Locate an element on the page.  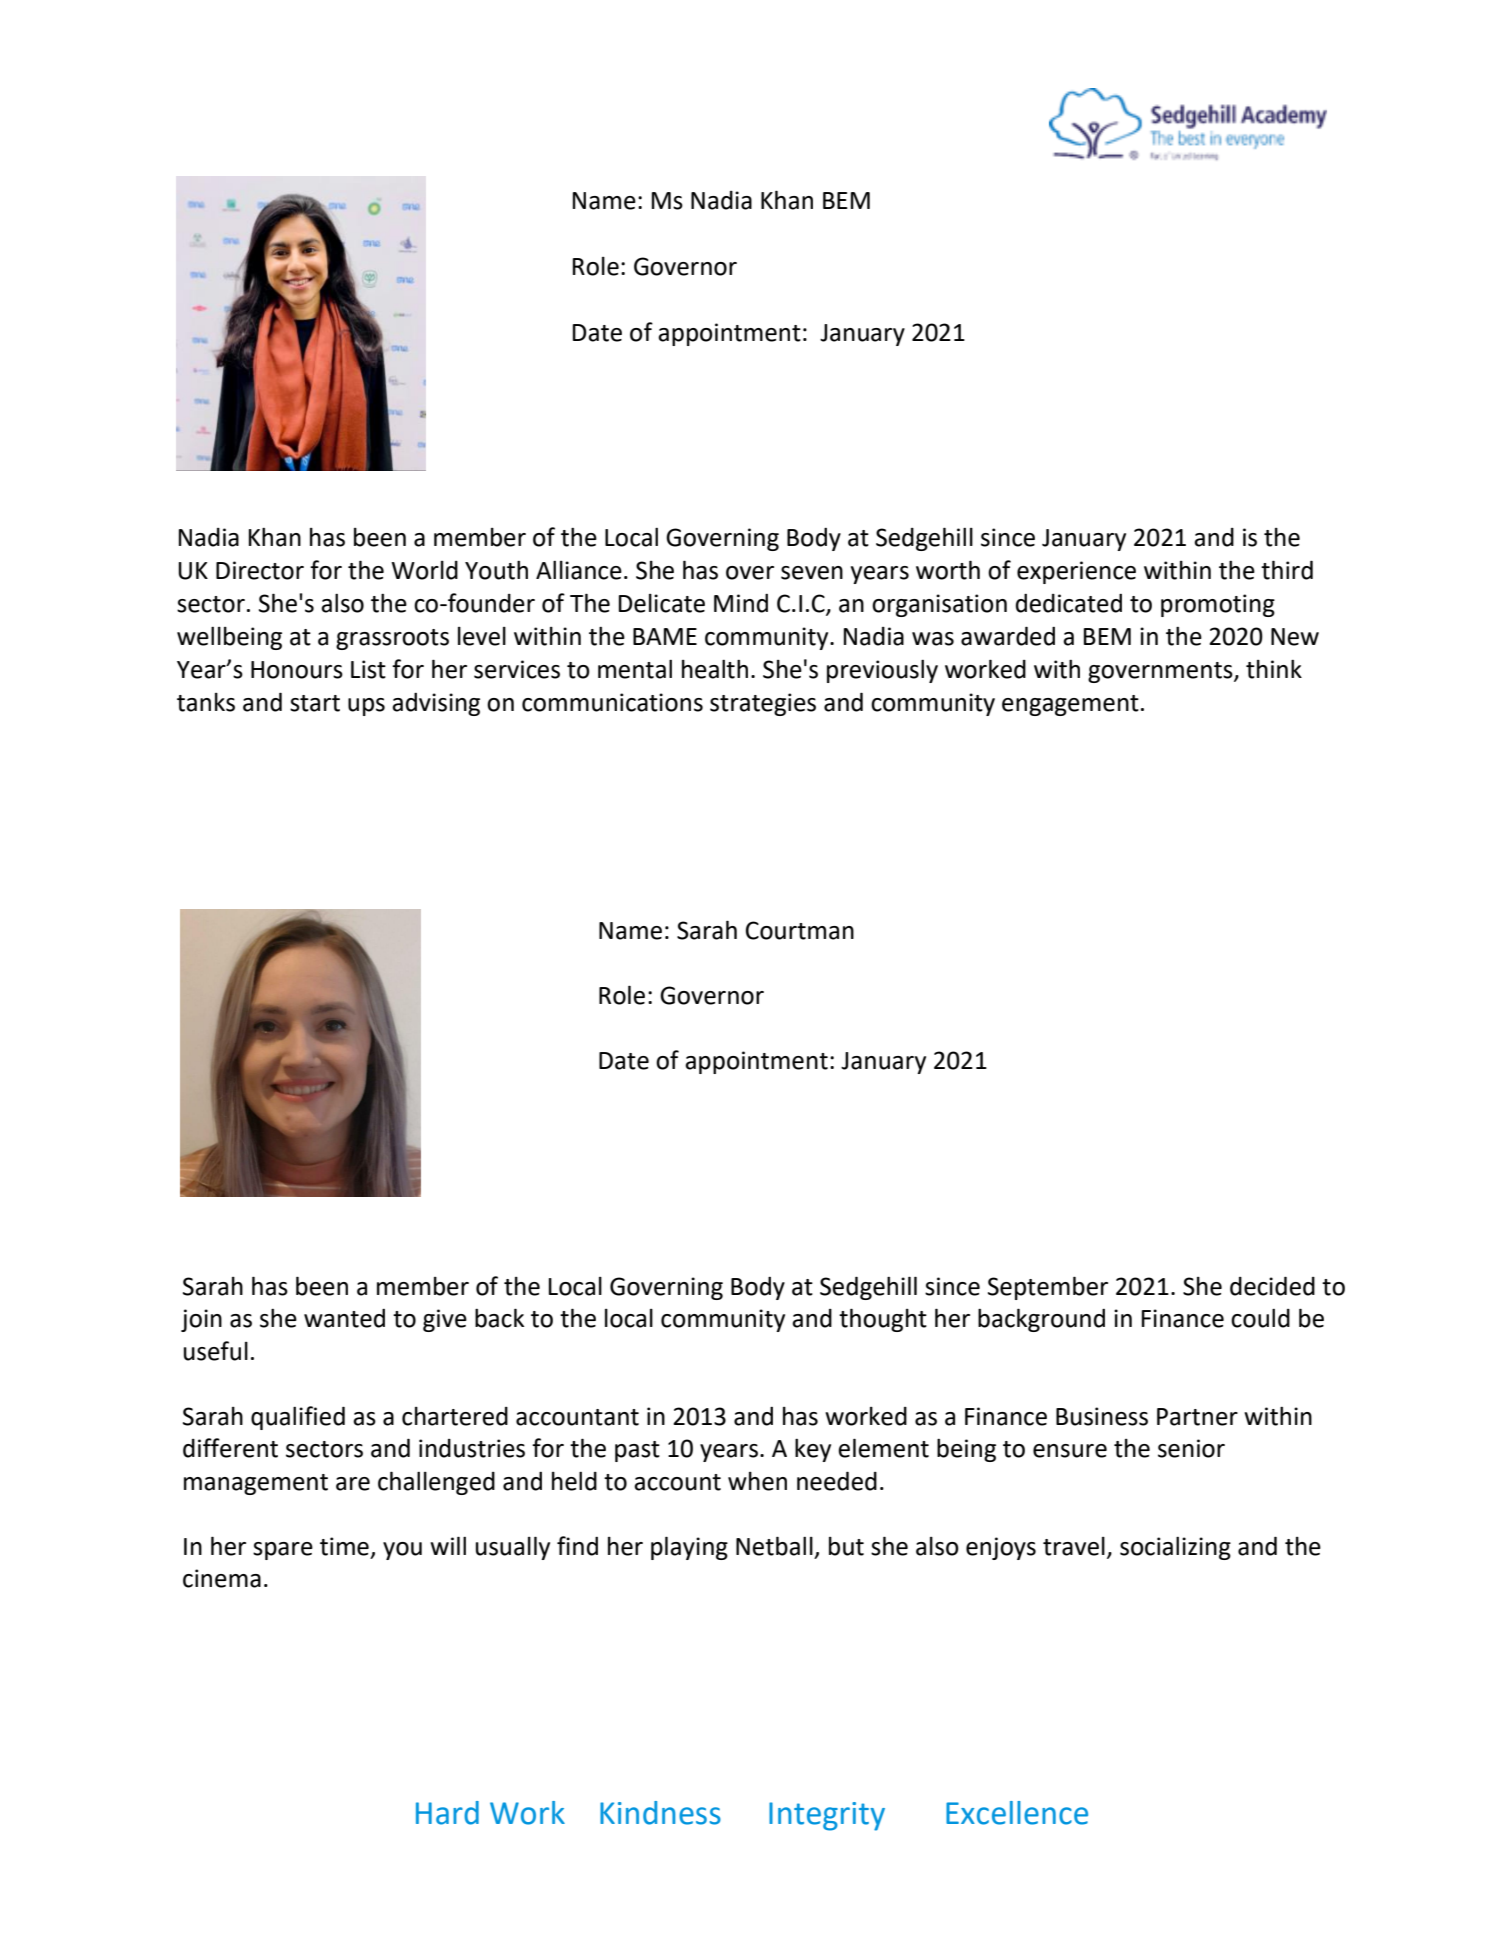
Hard is located at coordinates (447, 1813).
